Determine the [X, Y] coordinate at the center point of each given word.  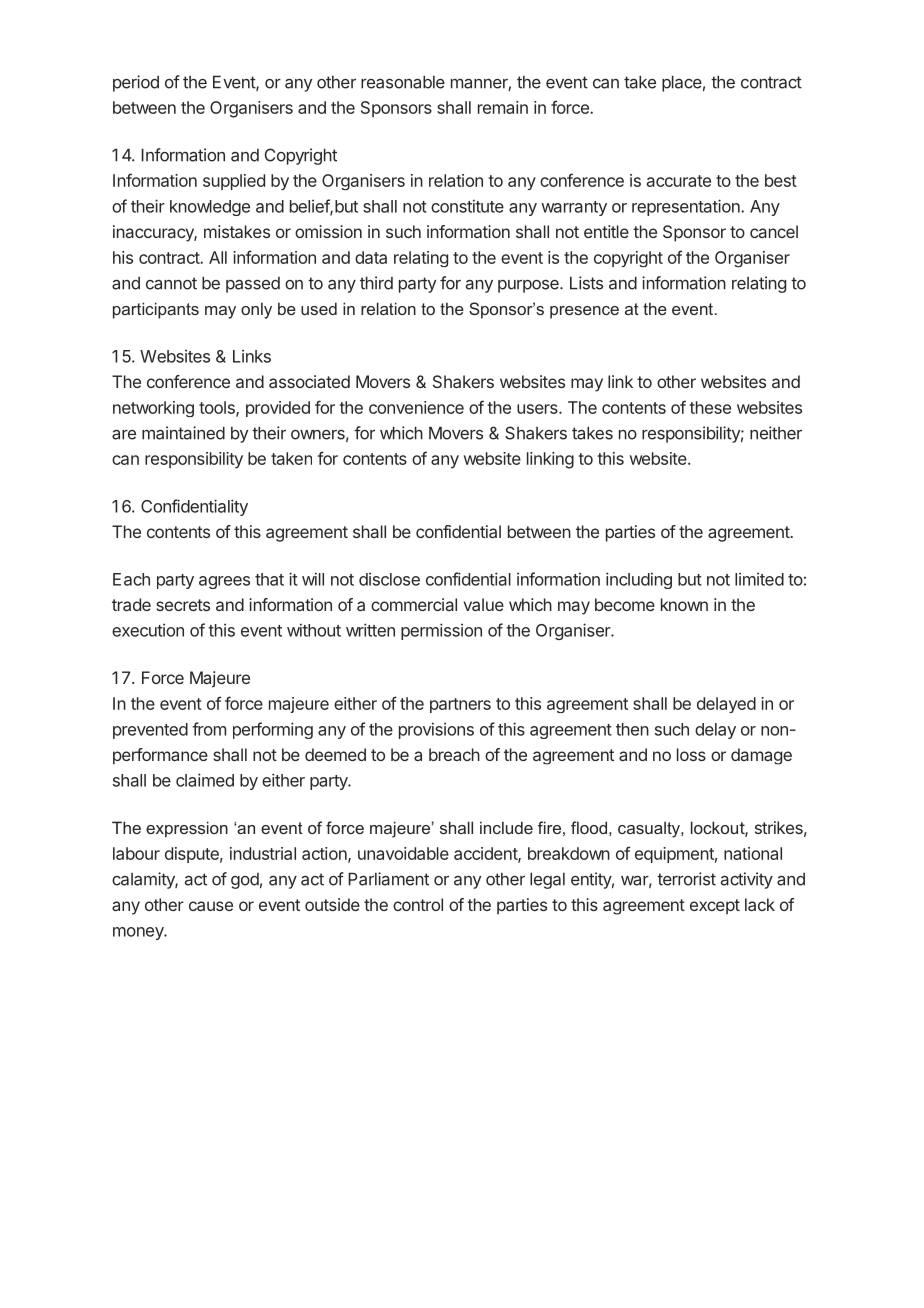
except [715, 907]
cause [211, 906]
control [418, 904]
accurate [679, 181]
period [136, 83]
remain [503, 107]
